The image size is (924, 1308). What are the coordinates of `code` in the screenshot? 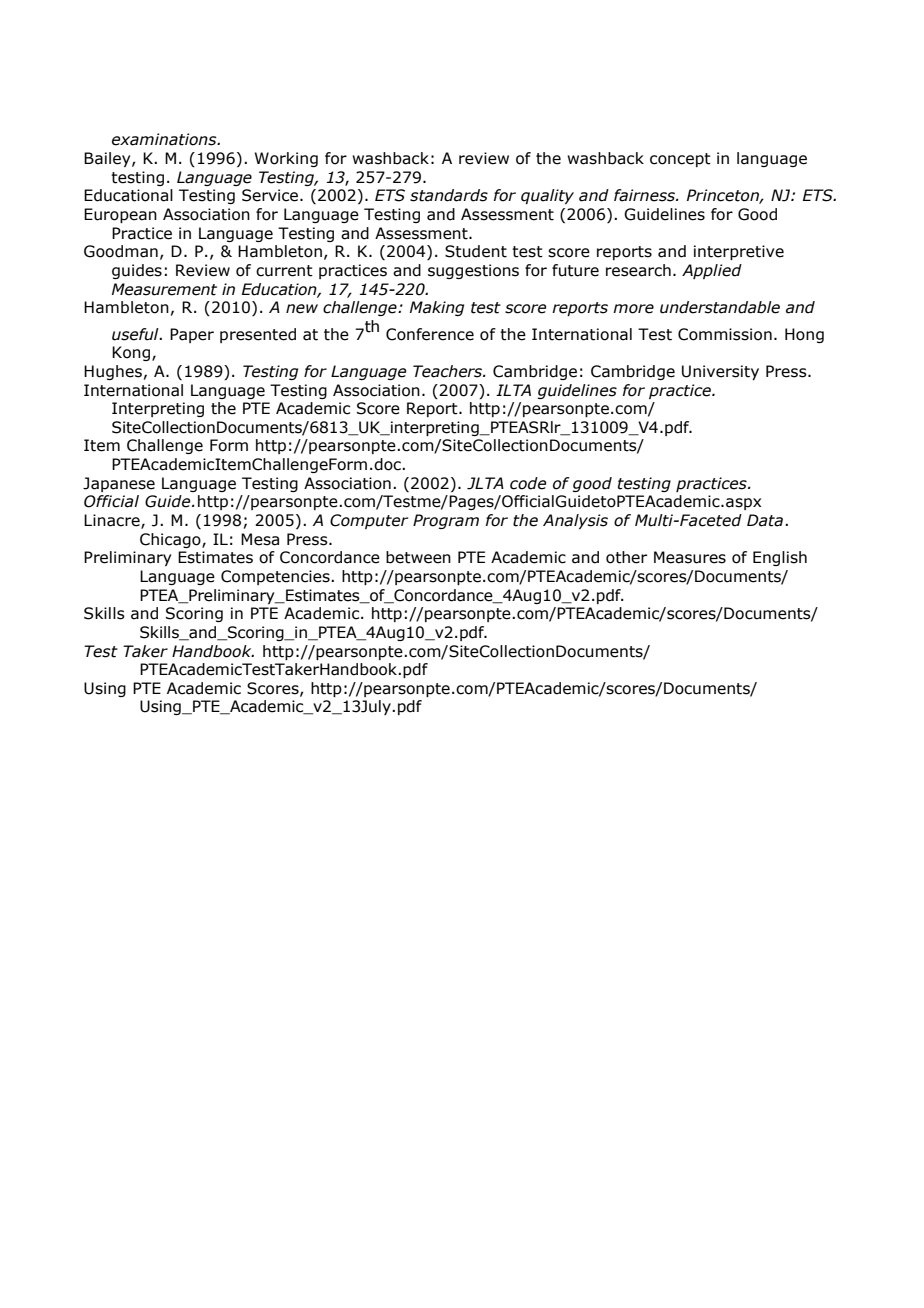 It's located at (528, 483).
